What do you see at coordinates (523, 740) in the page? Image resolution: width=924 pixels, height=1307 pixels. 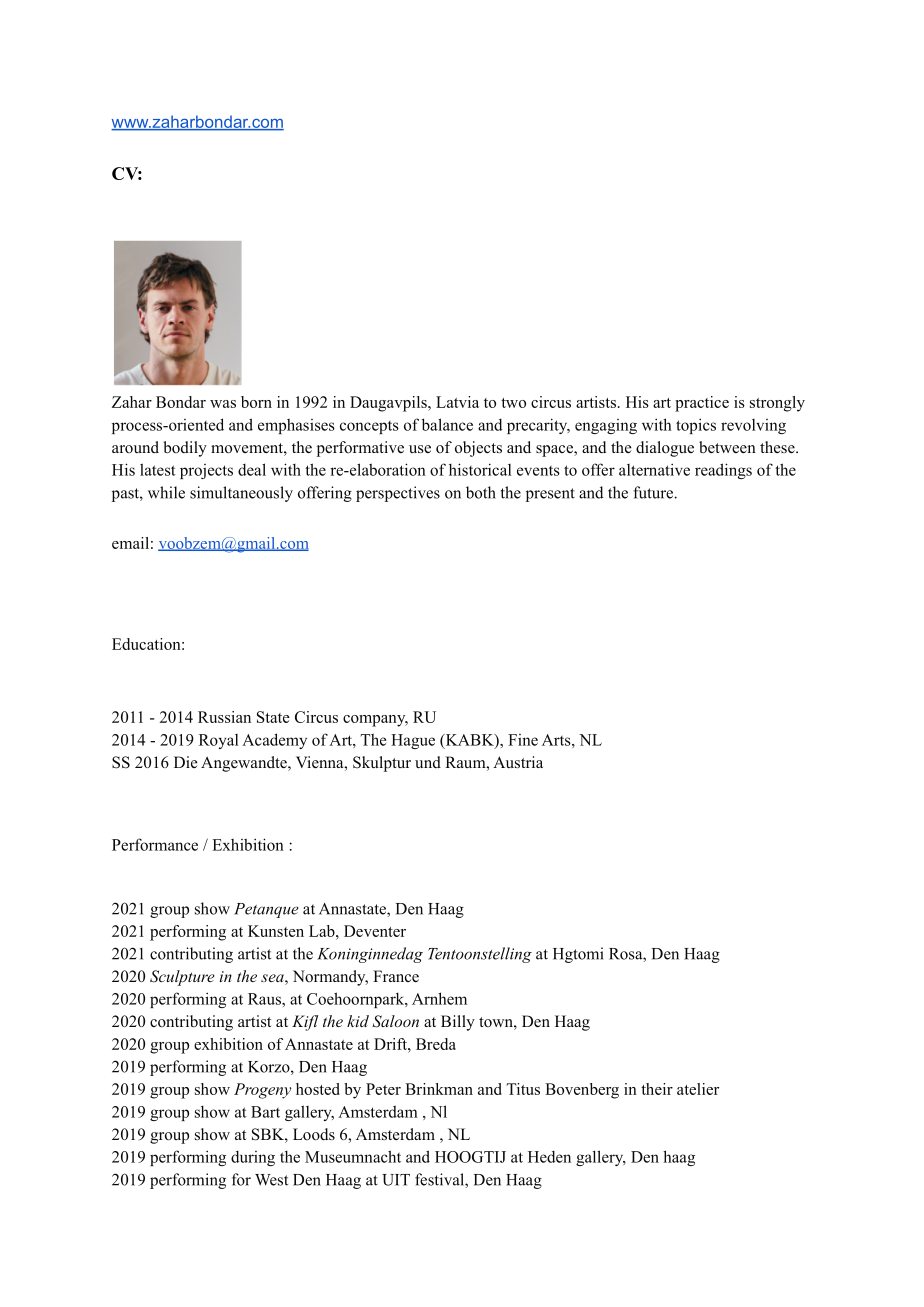 I see `Fine` at bounding box center [523, 740].
